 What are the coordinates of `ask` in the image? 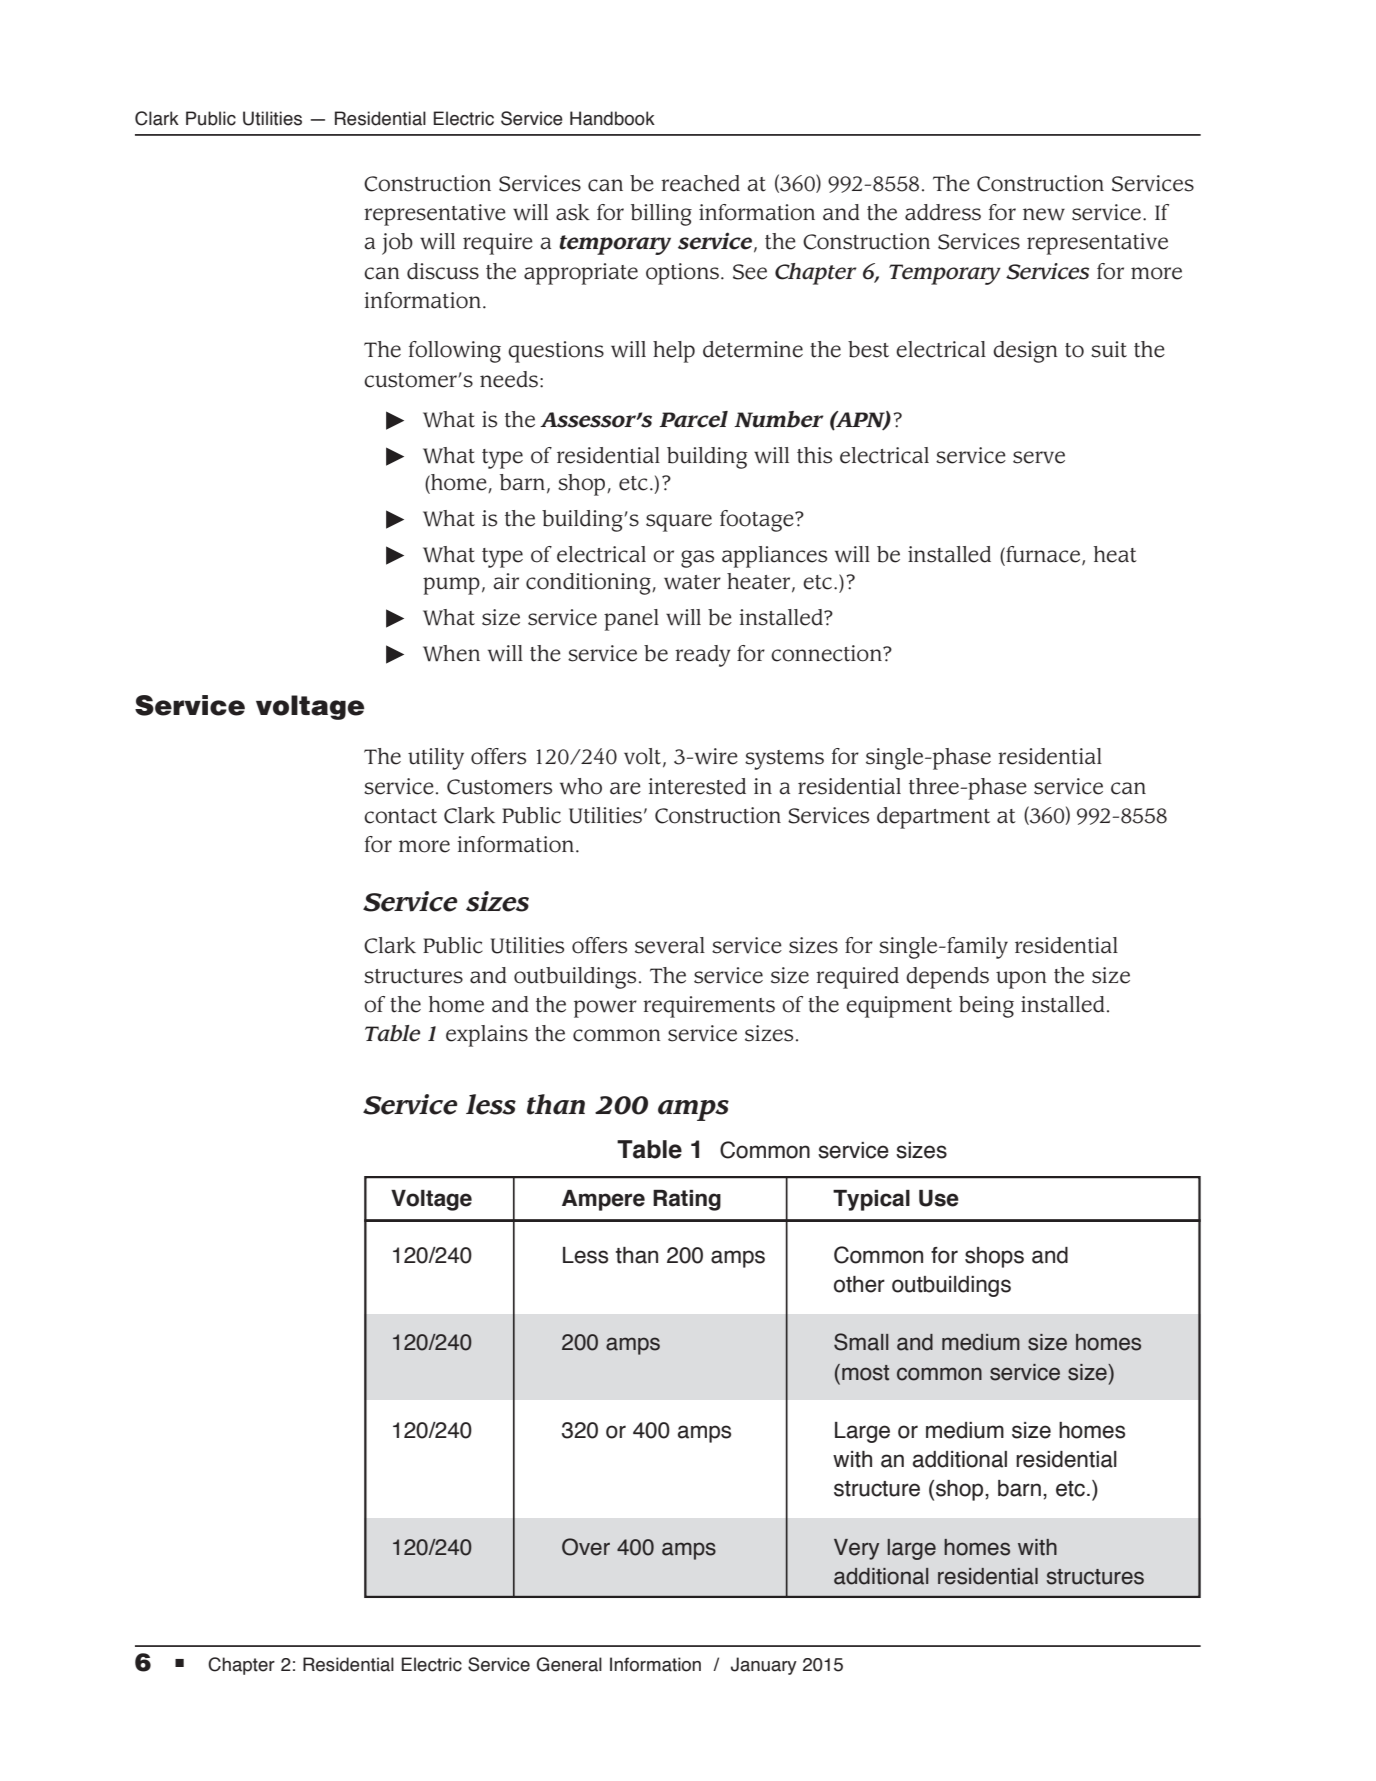 It's located at (573, 212).
